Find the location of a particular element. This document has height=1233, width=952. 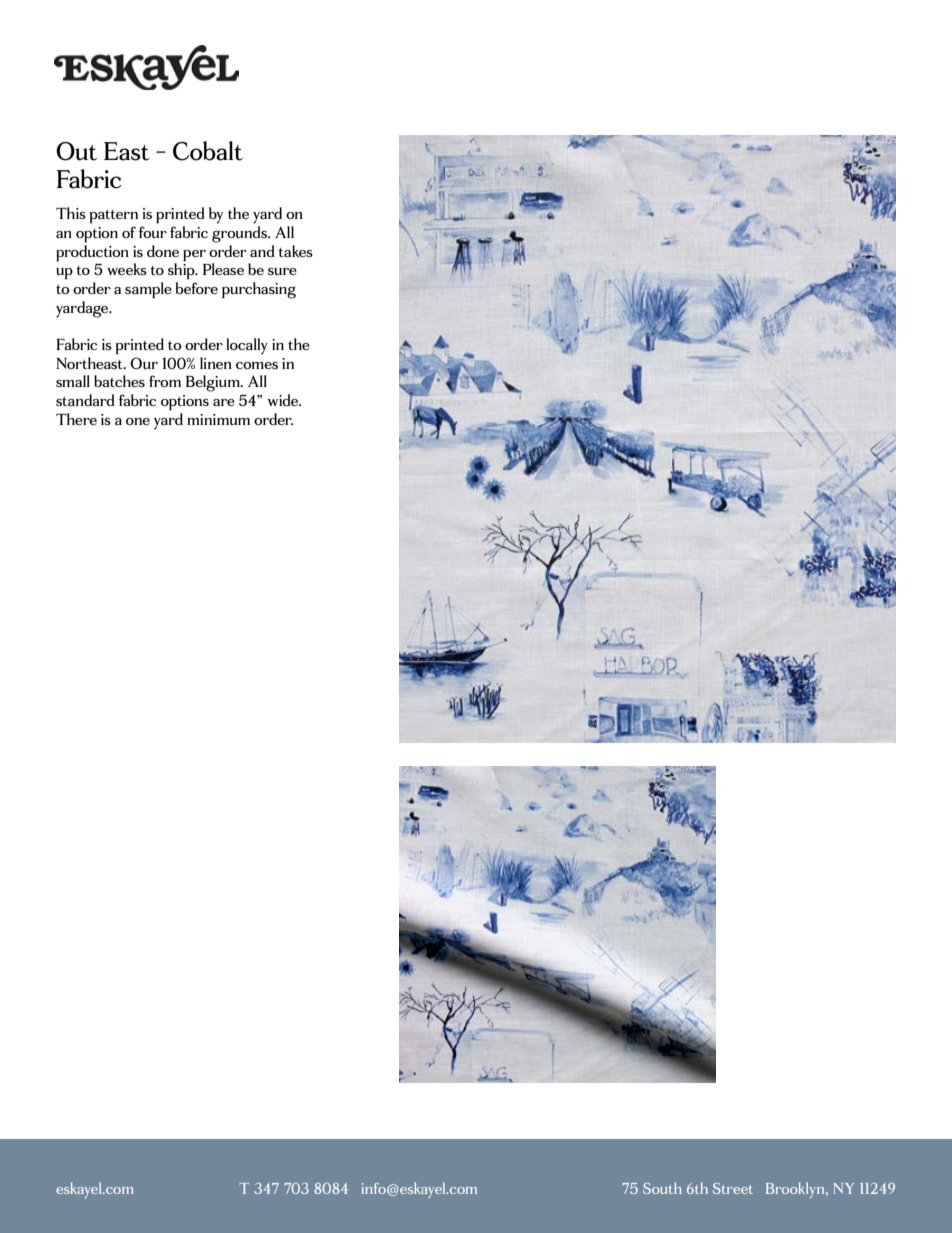

from is located at coordinates (165, 381).
